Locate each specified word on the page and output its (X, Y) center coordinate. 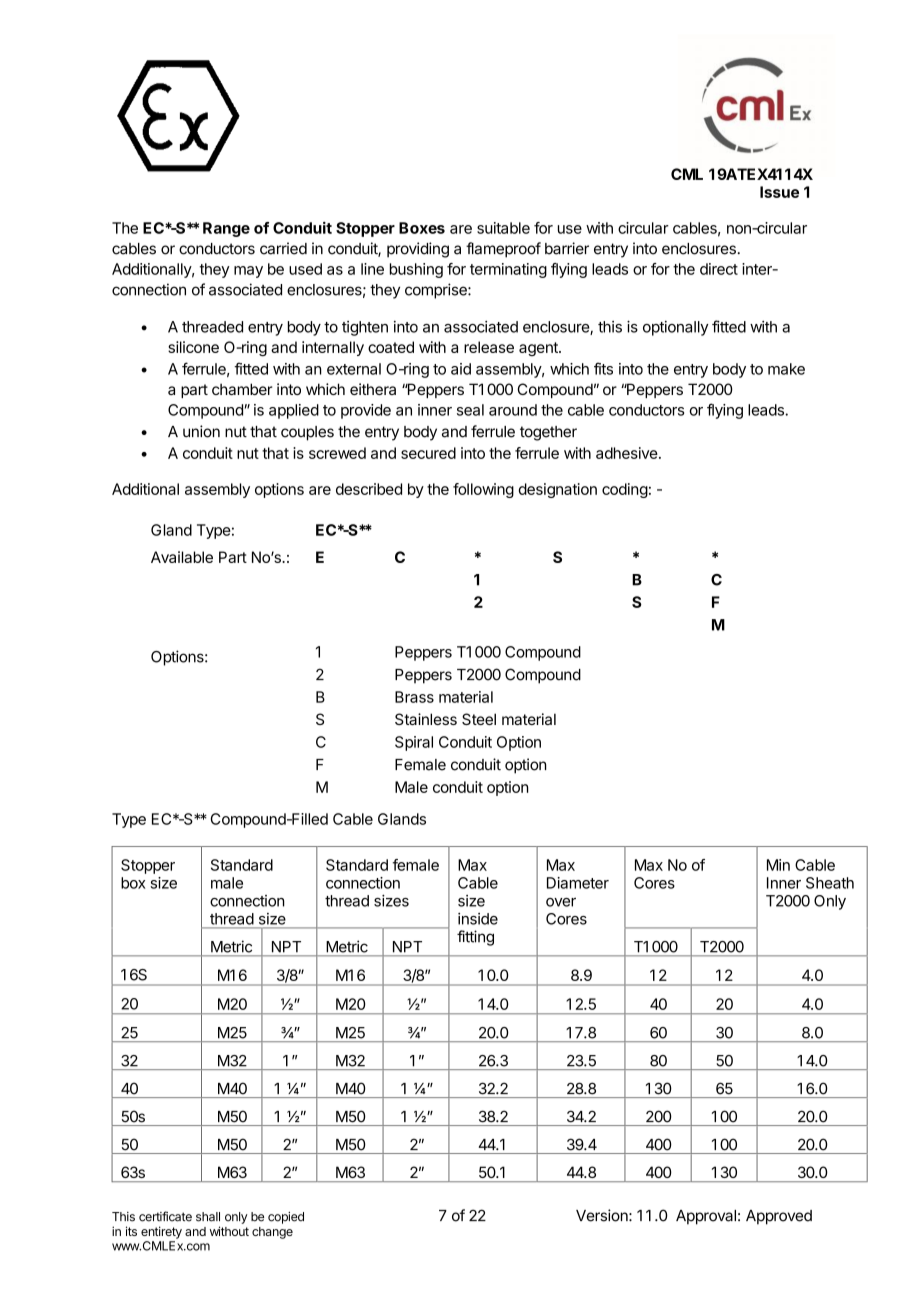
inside (478, 919)
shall (208, 1217)
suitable (503, 228)
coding (625, 490)
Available (182, 557)
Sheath (830, 883)
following (483, 490)
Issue (779, 192)
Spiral (414, 743)
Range (226, 229)
